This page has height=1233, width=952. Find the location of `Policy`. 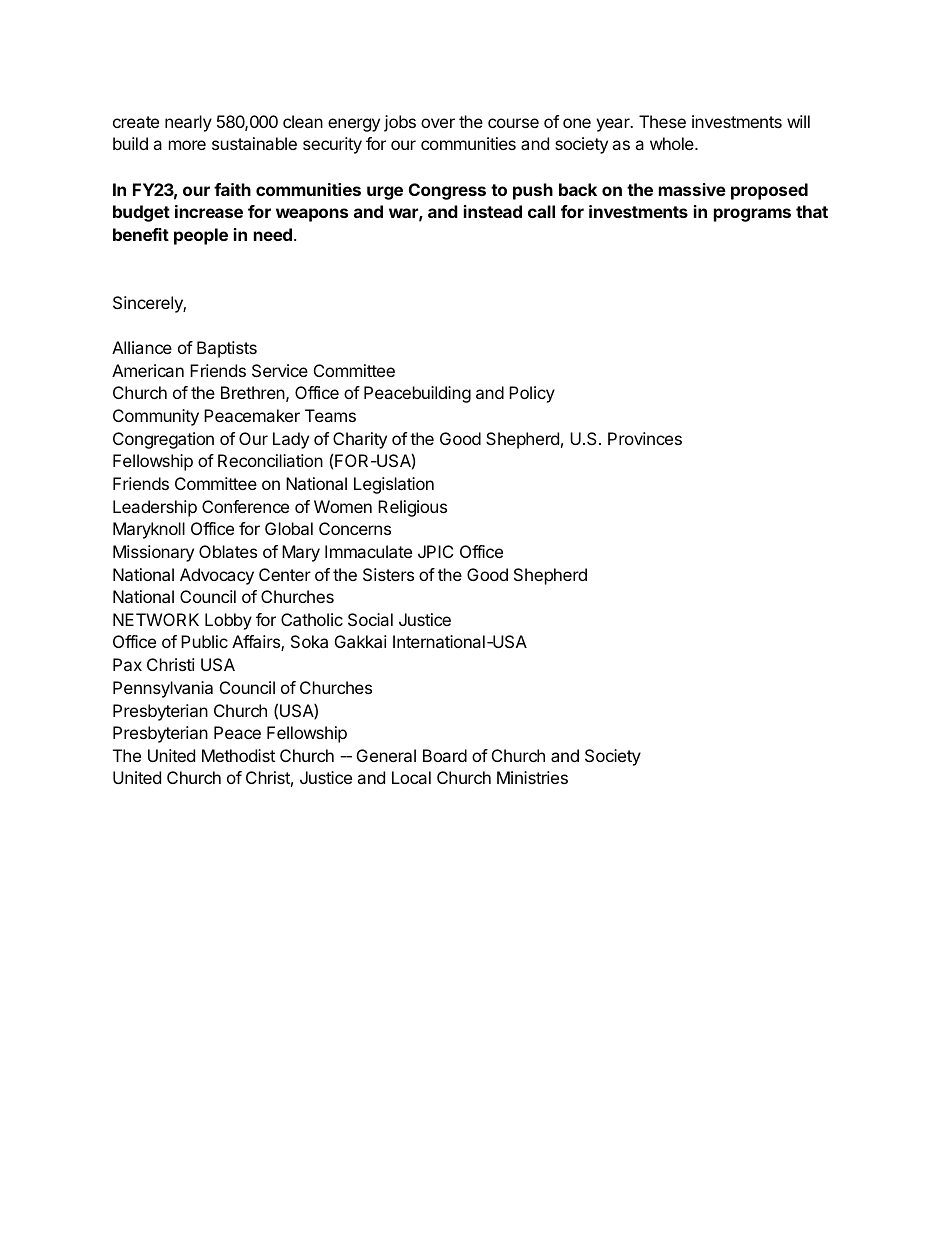

Policy is located at coordinates (532, 394).
